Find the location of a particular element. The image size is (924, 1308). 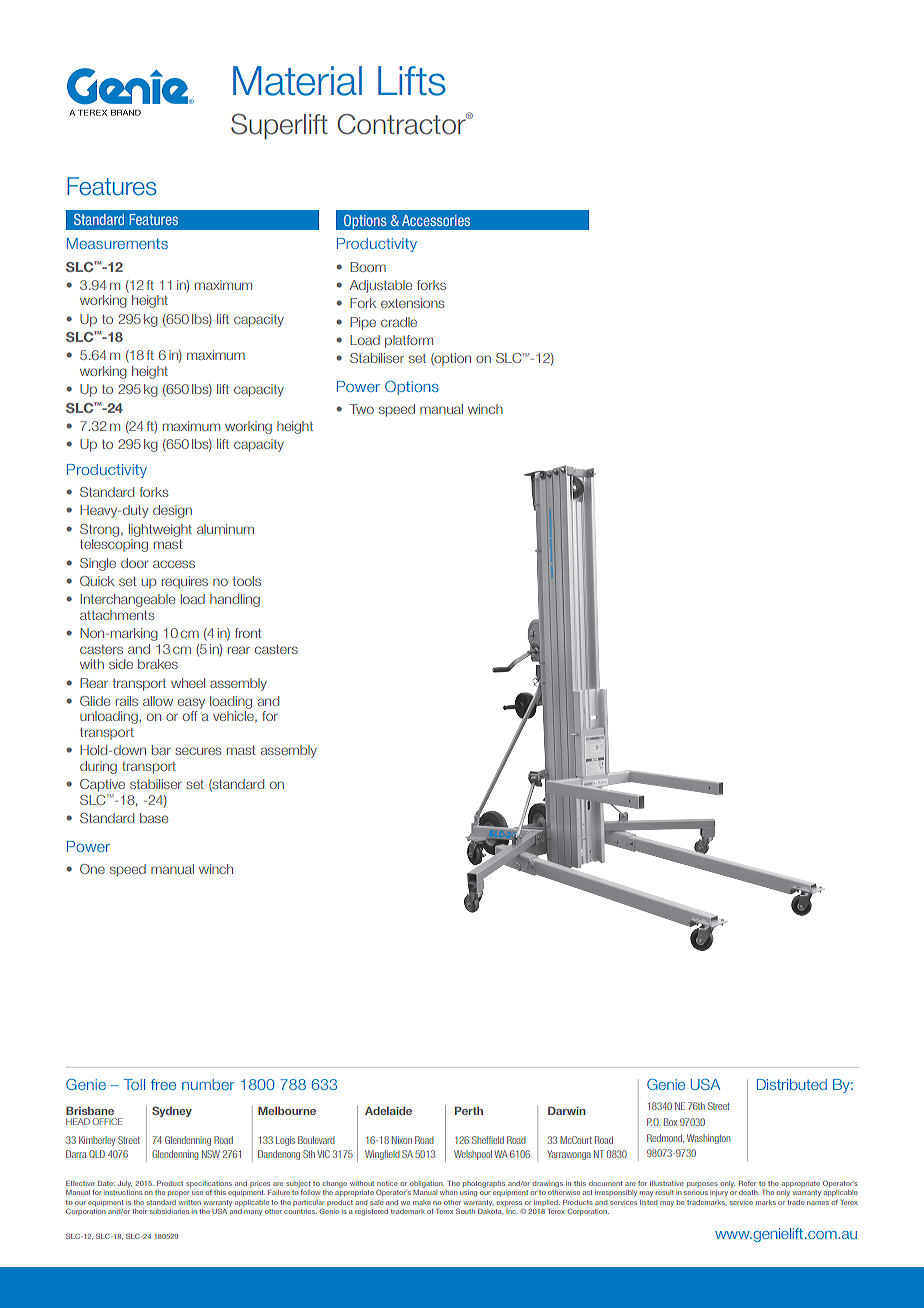

proper is located at coordinates (179, 1193).
